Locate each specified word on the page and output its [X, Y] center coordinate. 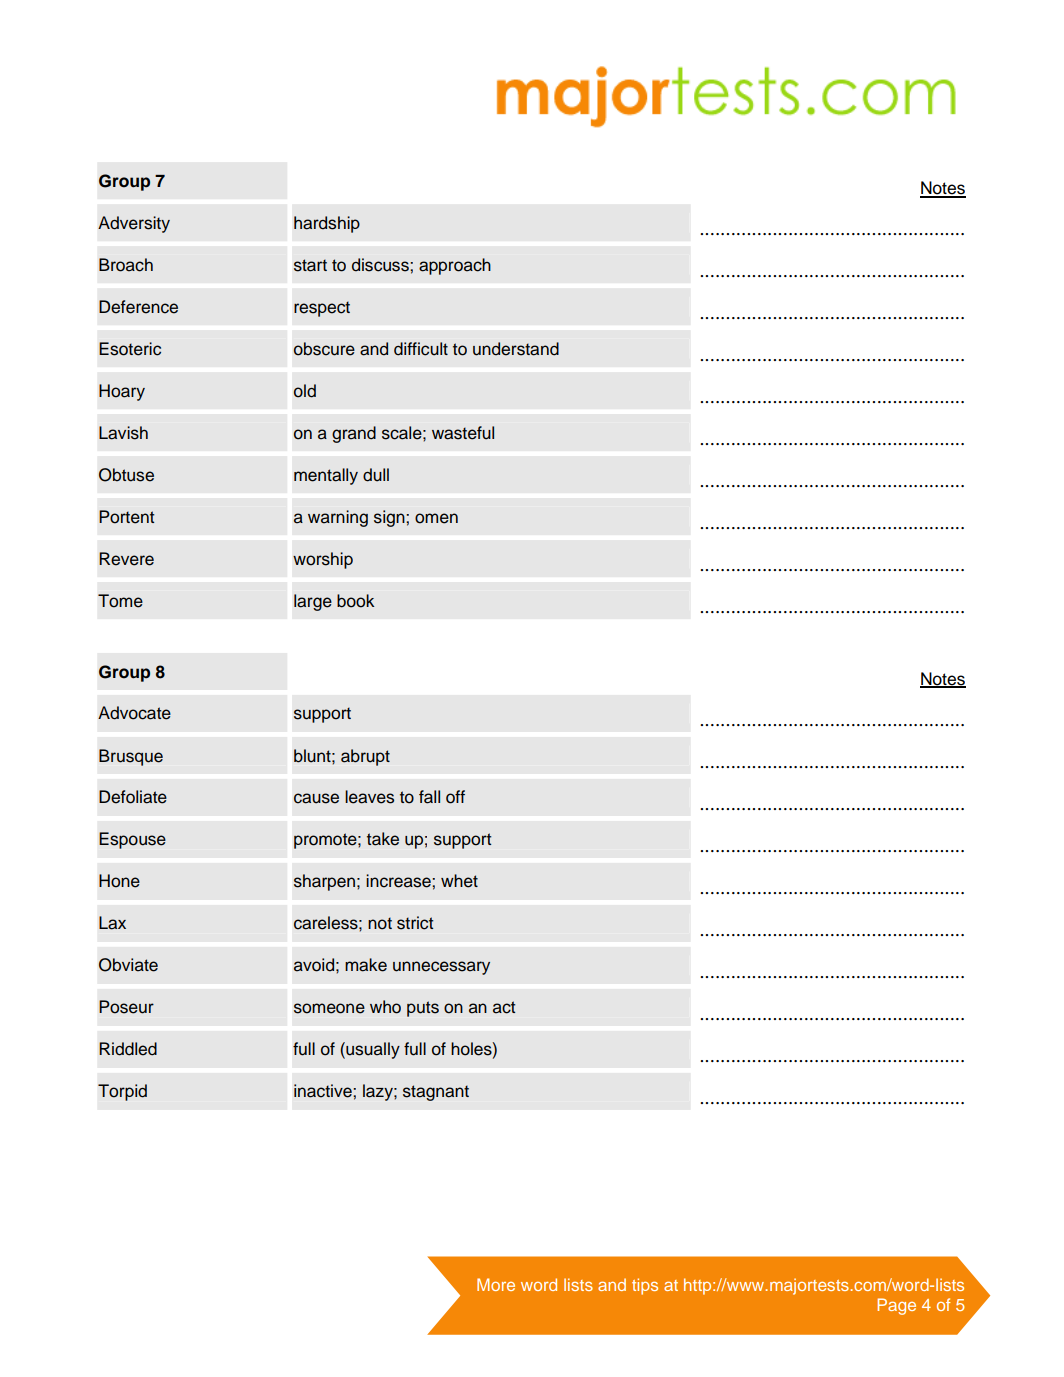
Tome [120, 601]
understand [516, 349]
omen [436, 518]
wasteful [463, 433]
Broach [126, 265]
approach [455, 266]
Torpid [122, 1092]
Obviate [128, 965]
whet [459, 881]
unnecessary [441, 968]
